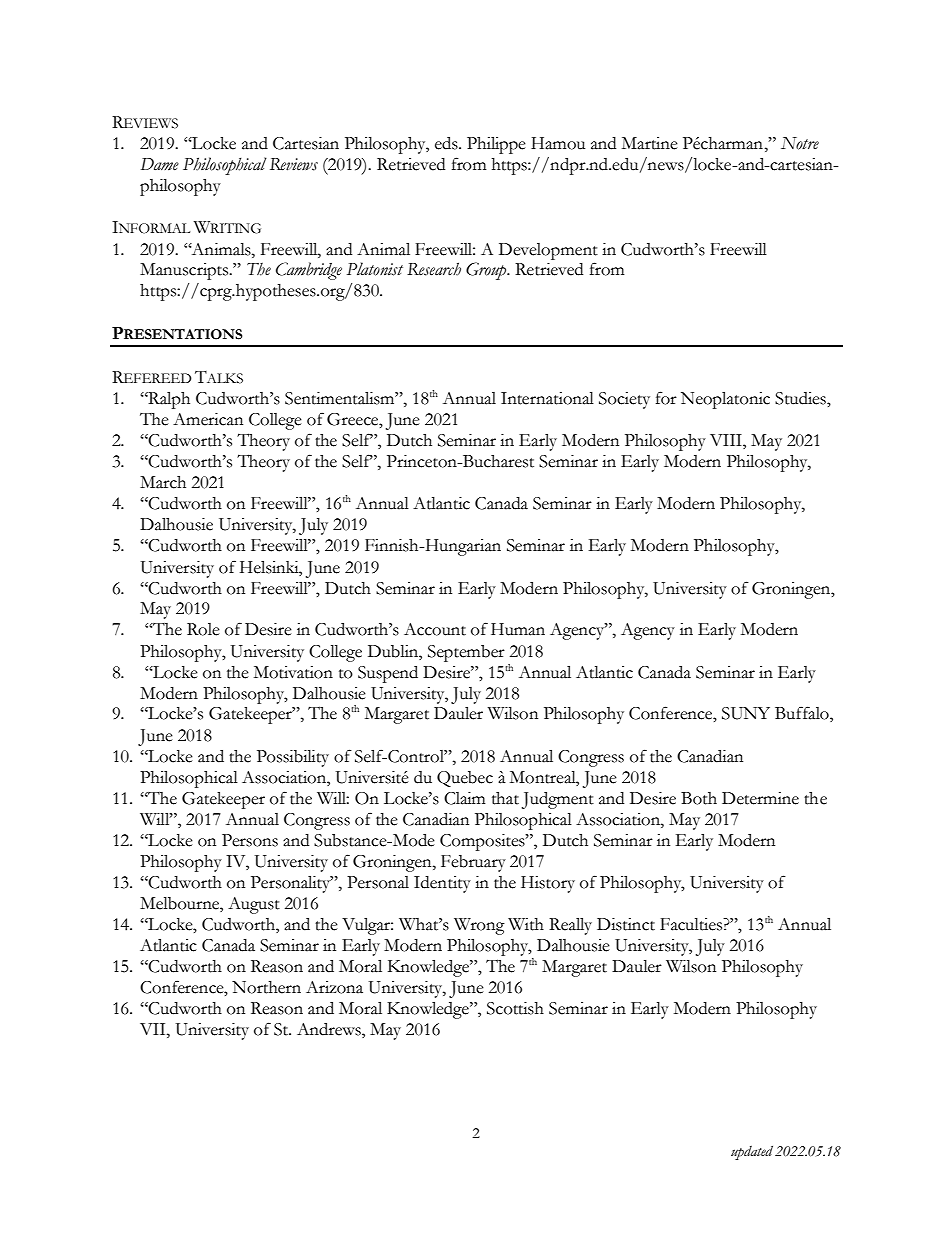 This document has width=952, height=1233. I want to click on Dame, so click(160, 164).
